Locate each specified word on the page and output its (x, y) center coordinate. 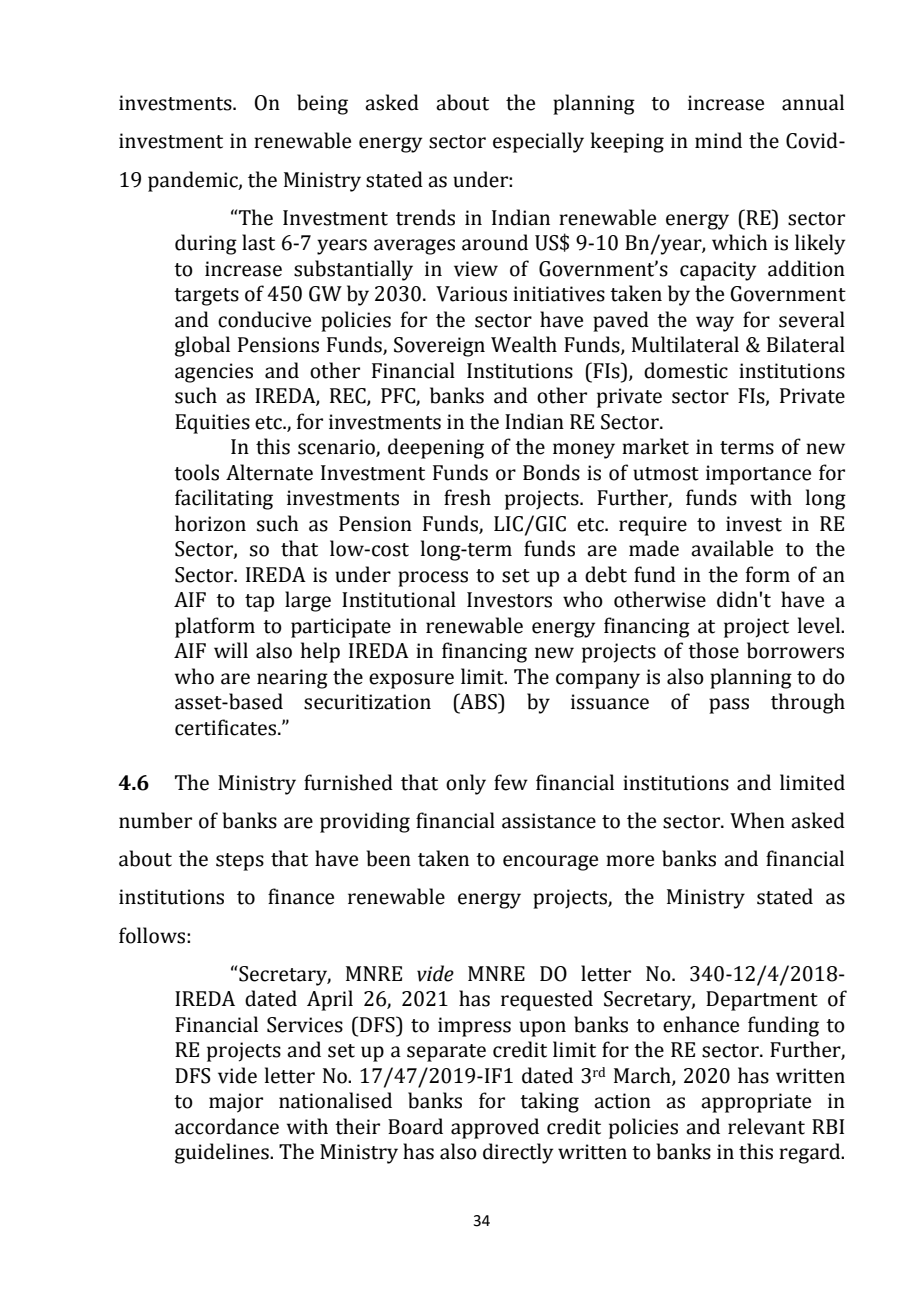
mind (718, 140)
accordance (227, 1126)
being (322, 104)
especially (538, 142)
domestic (686, 370)
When (757, 820)
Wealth (524, 344)
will (231, 650)
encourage (550, 863)
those (713, 650)
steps (240, 862)
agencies (214, 373)
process (433, 579)
